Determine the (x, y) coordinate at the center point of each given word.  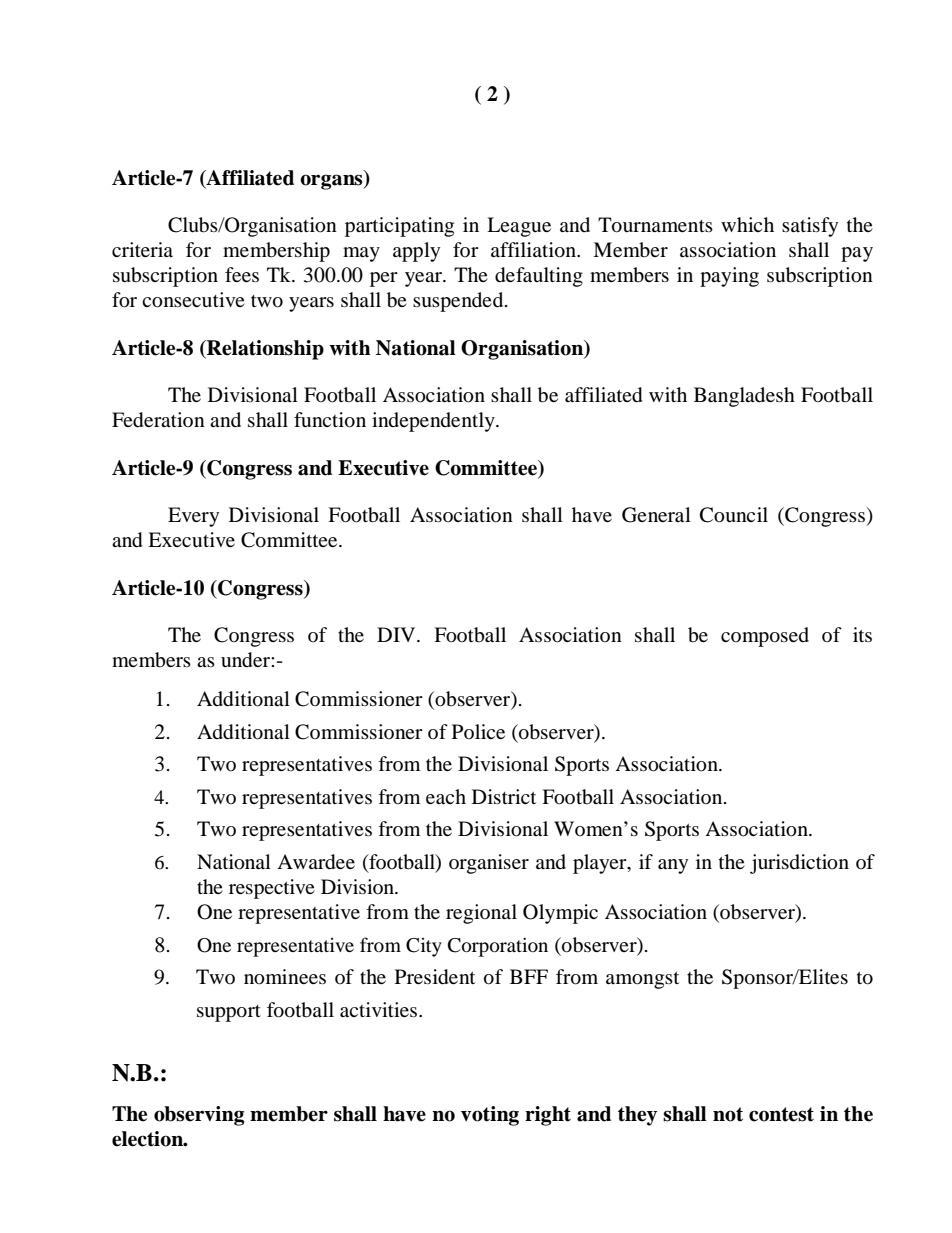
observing (199, 1116)
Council (734, 515)
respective (272, 889)
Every (193, 517)
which (747, 224)
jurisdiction (799, 864)
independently (434, 422)
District (504, 796)
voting (490, 1116)
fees (242, 274)
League (519, 227)
